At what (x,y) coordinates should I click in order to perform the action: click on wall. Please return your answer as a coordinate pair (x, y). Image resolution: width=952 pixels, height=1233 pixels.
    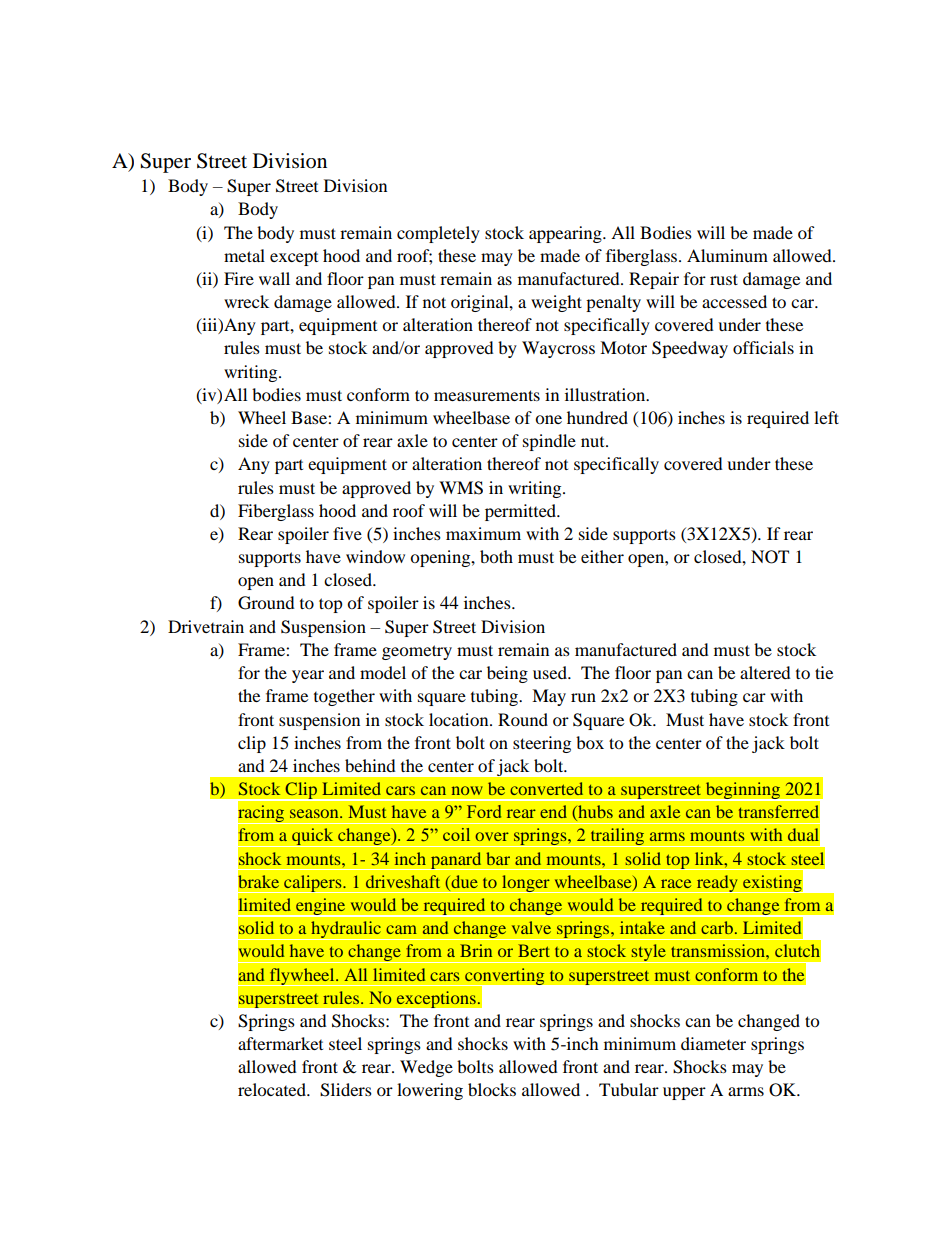
    Looking at the image, I should click on (274, 278).
